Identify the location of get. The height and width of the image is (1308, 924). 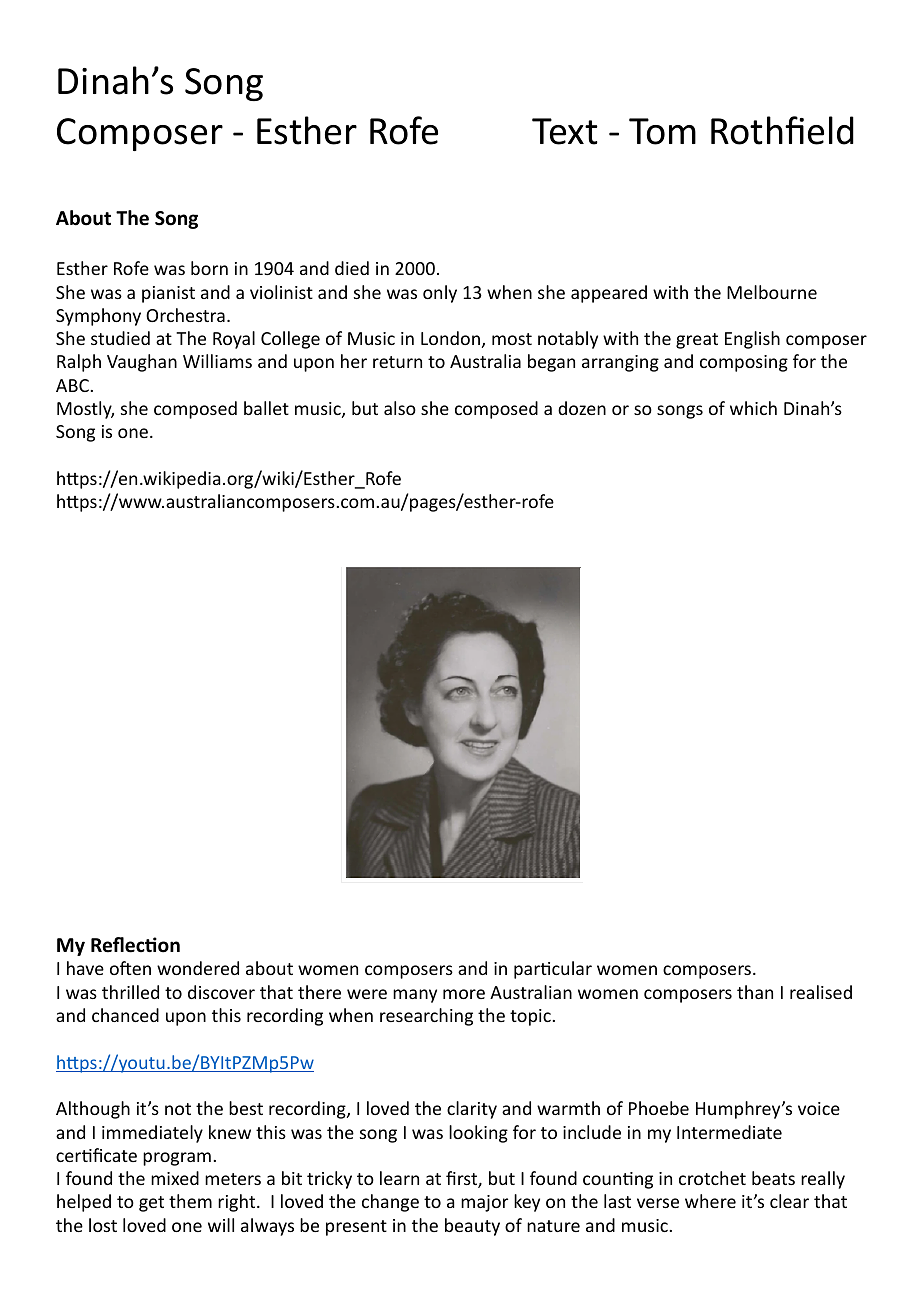
(151, 1204).
